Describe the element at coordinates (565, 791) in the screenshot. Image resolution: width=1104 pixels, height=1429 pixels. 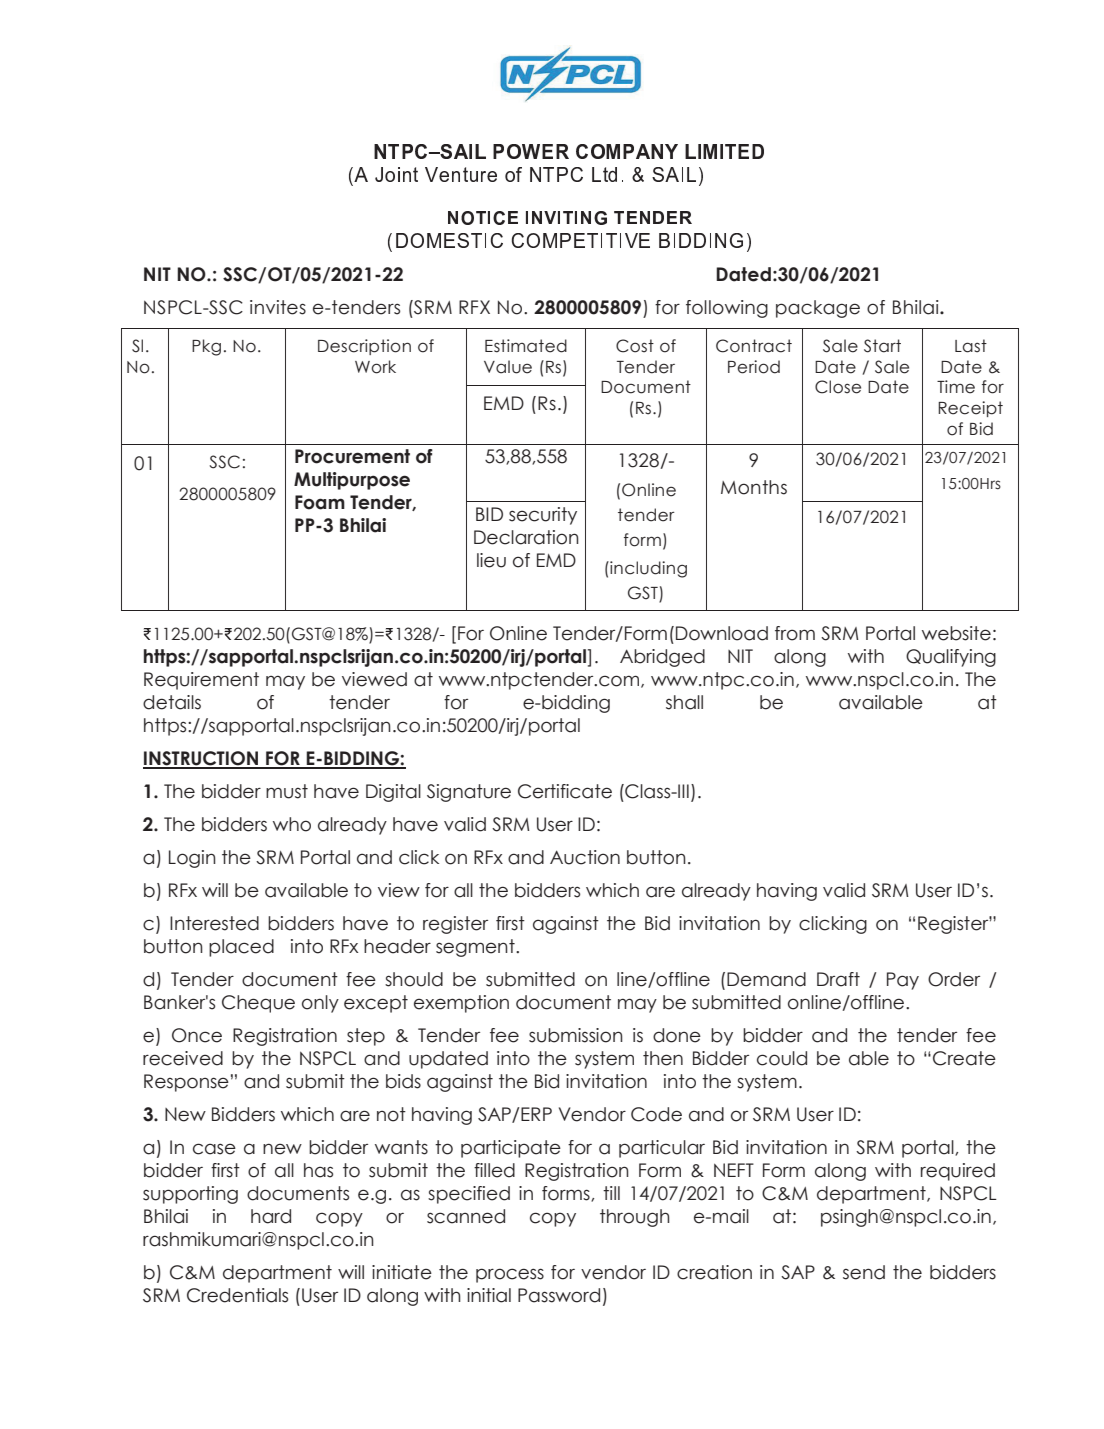
I see `Certificate` at that location.
